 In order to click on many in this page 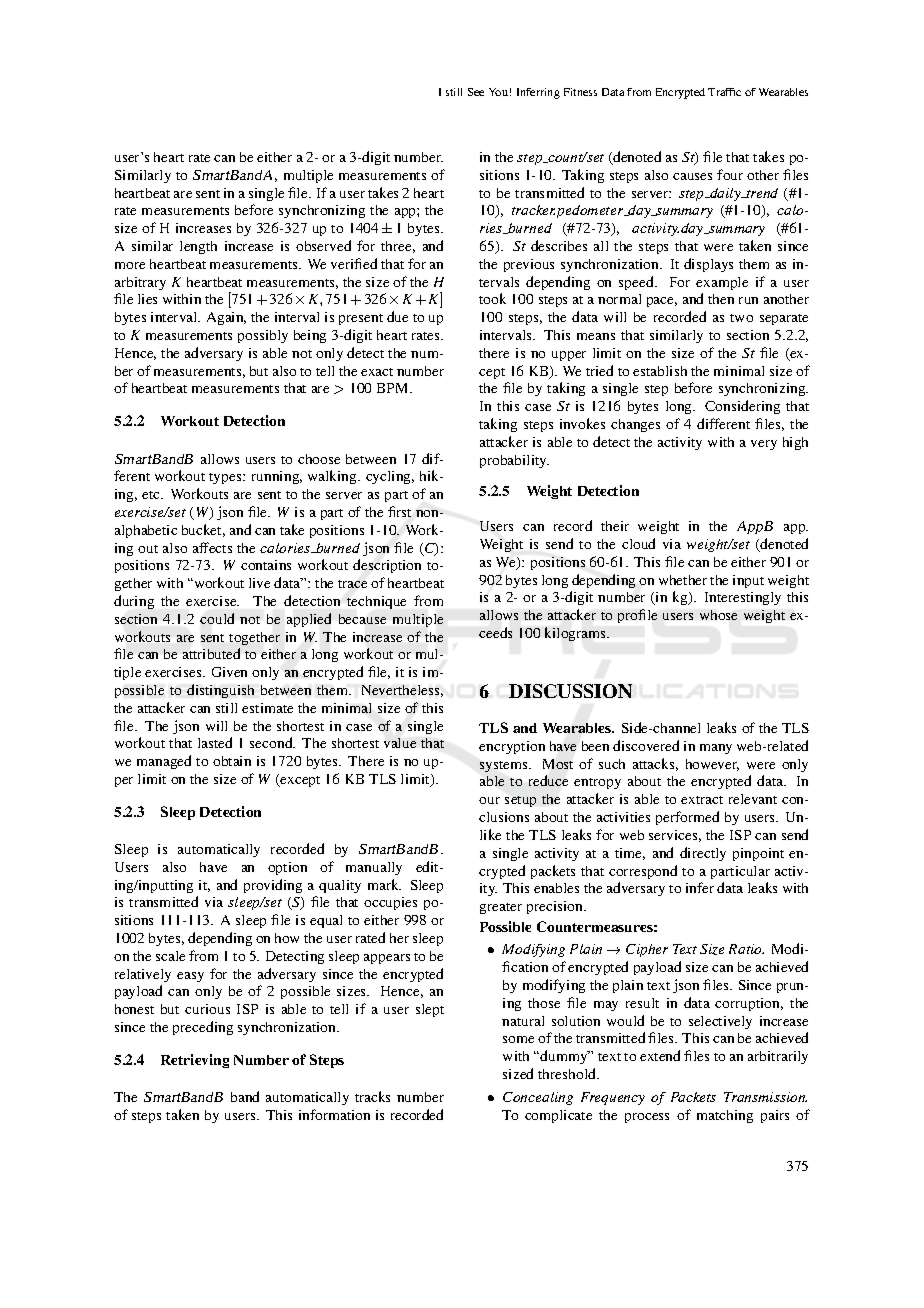, I will do `click(716, 749)`.
